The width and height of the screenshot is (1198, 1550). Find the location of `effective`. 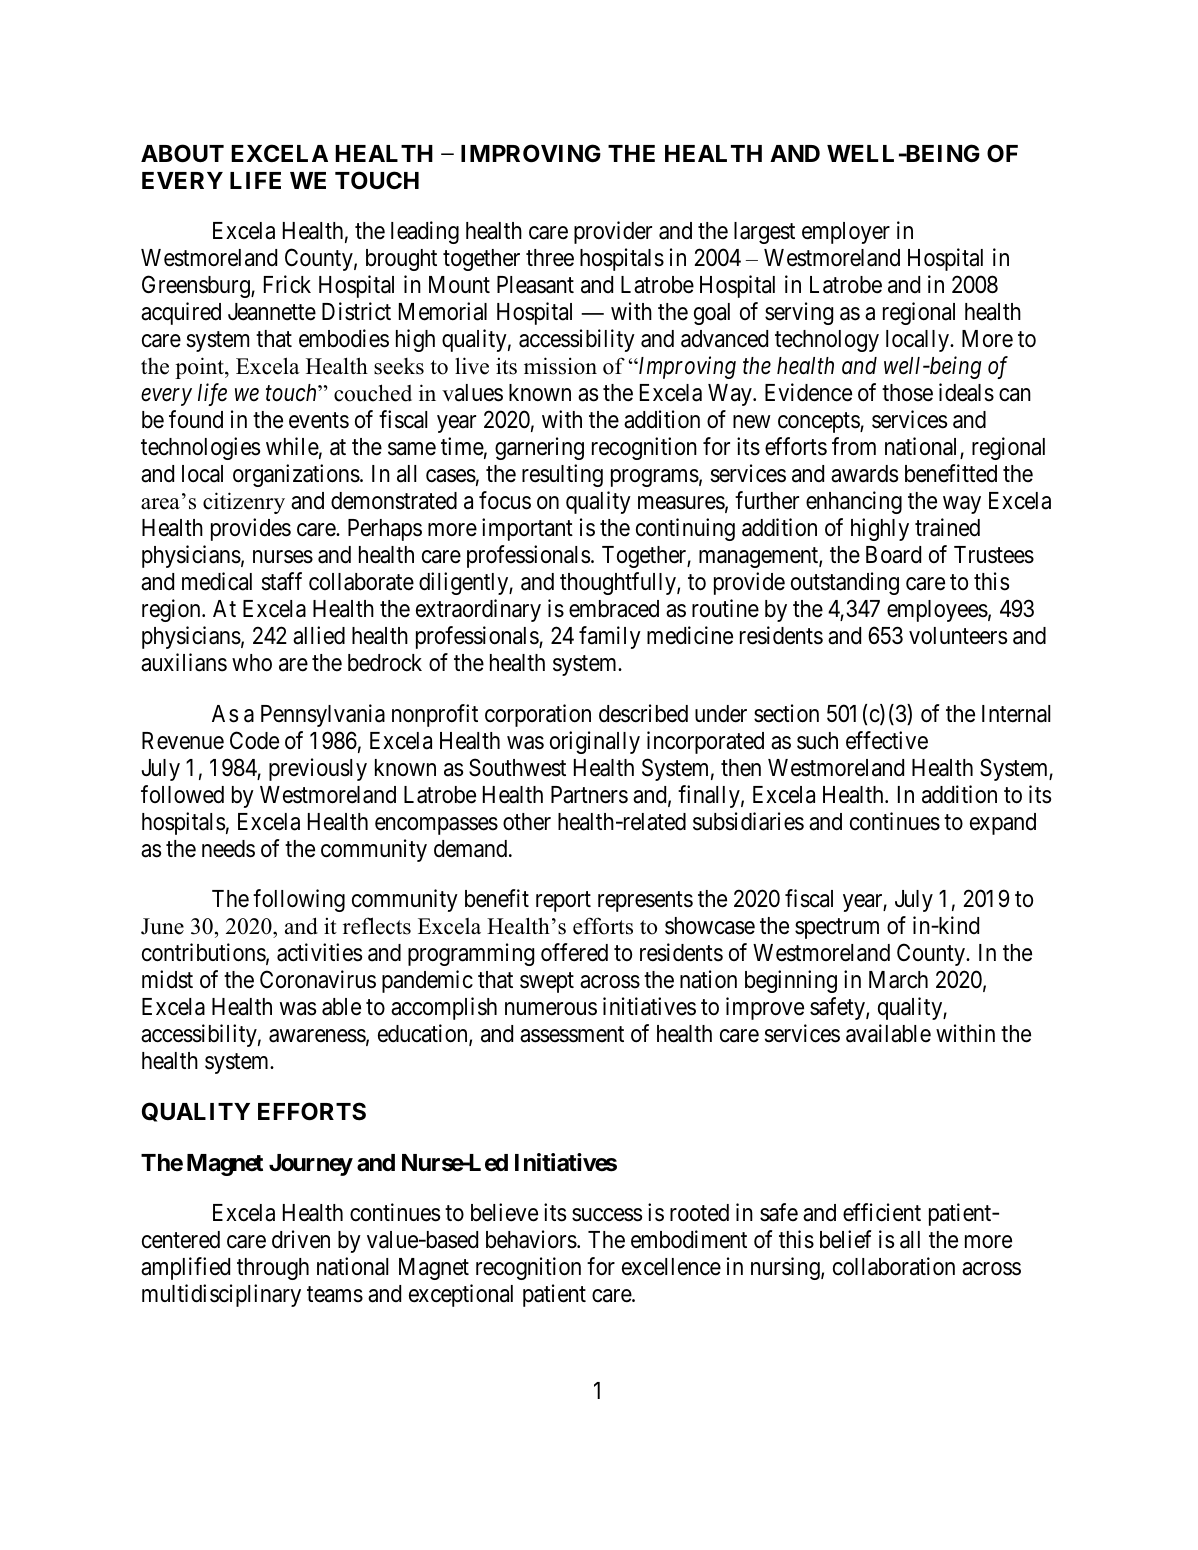

effective is located at coordinates (887, 740).
